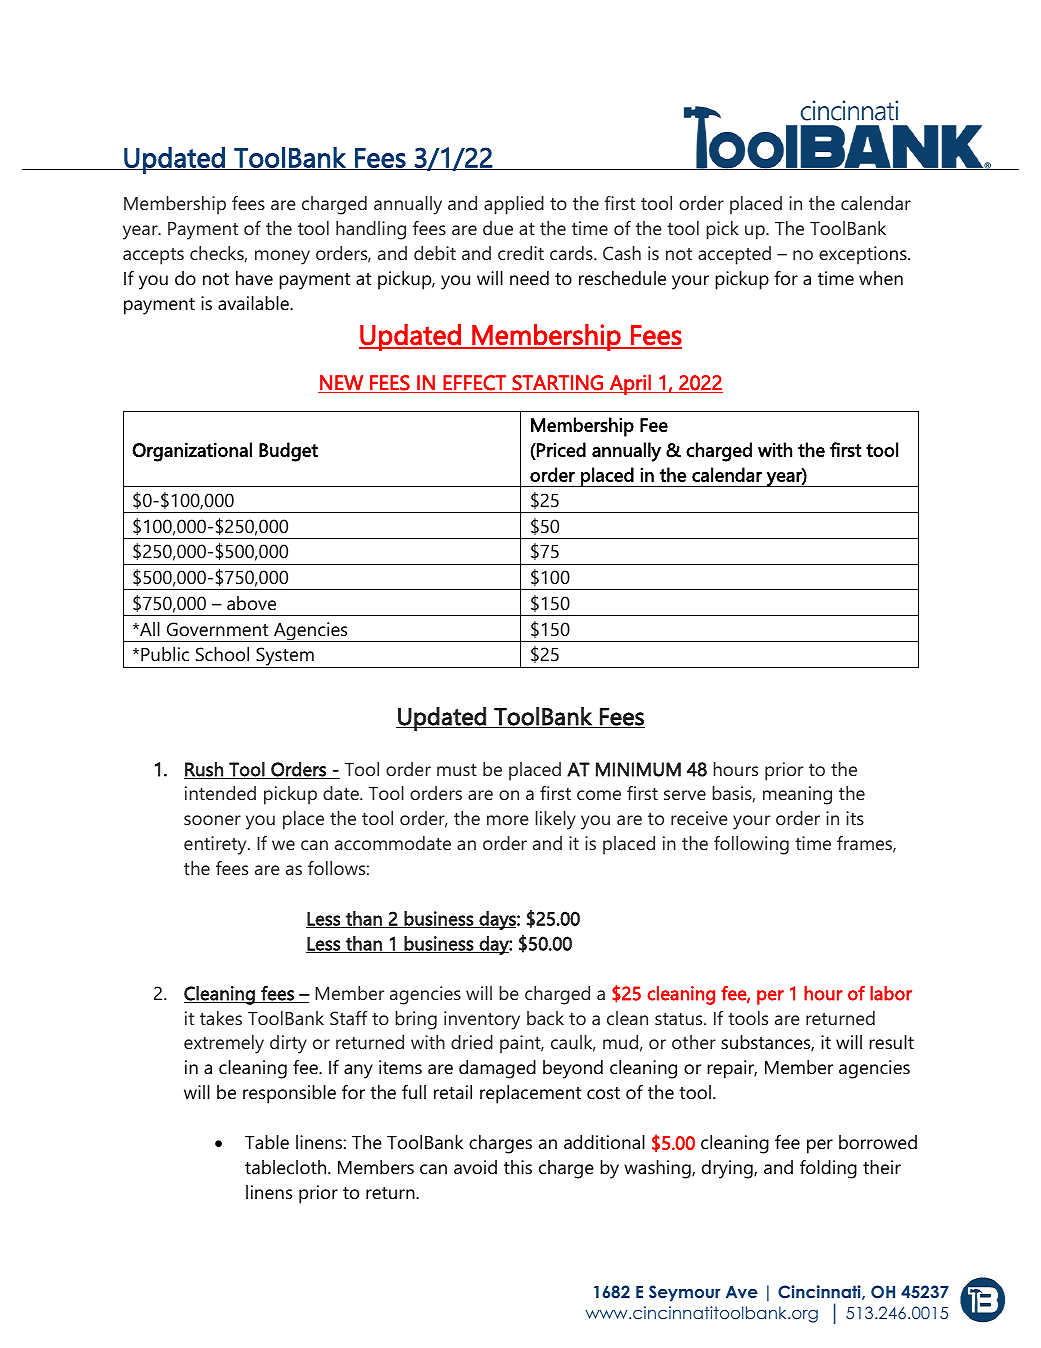 Image resolution: width=1041 pixels, height=1348 pixels. What do you see at coordinates (864, 255) in the image?
I see `exceptions` at bounding box center [864, 255].
